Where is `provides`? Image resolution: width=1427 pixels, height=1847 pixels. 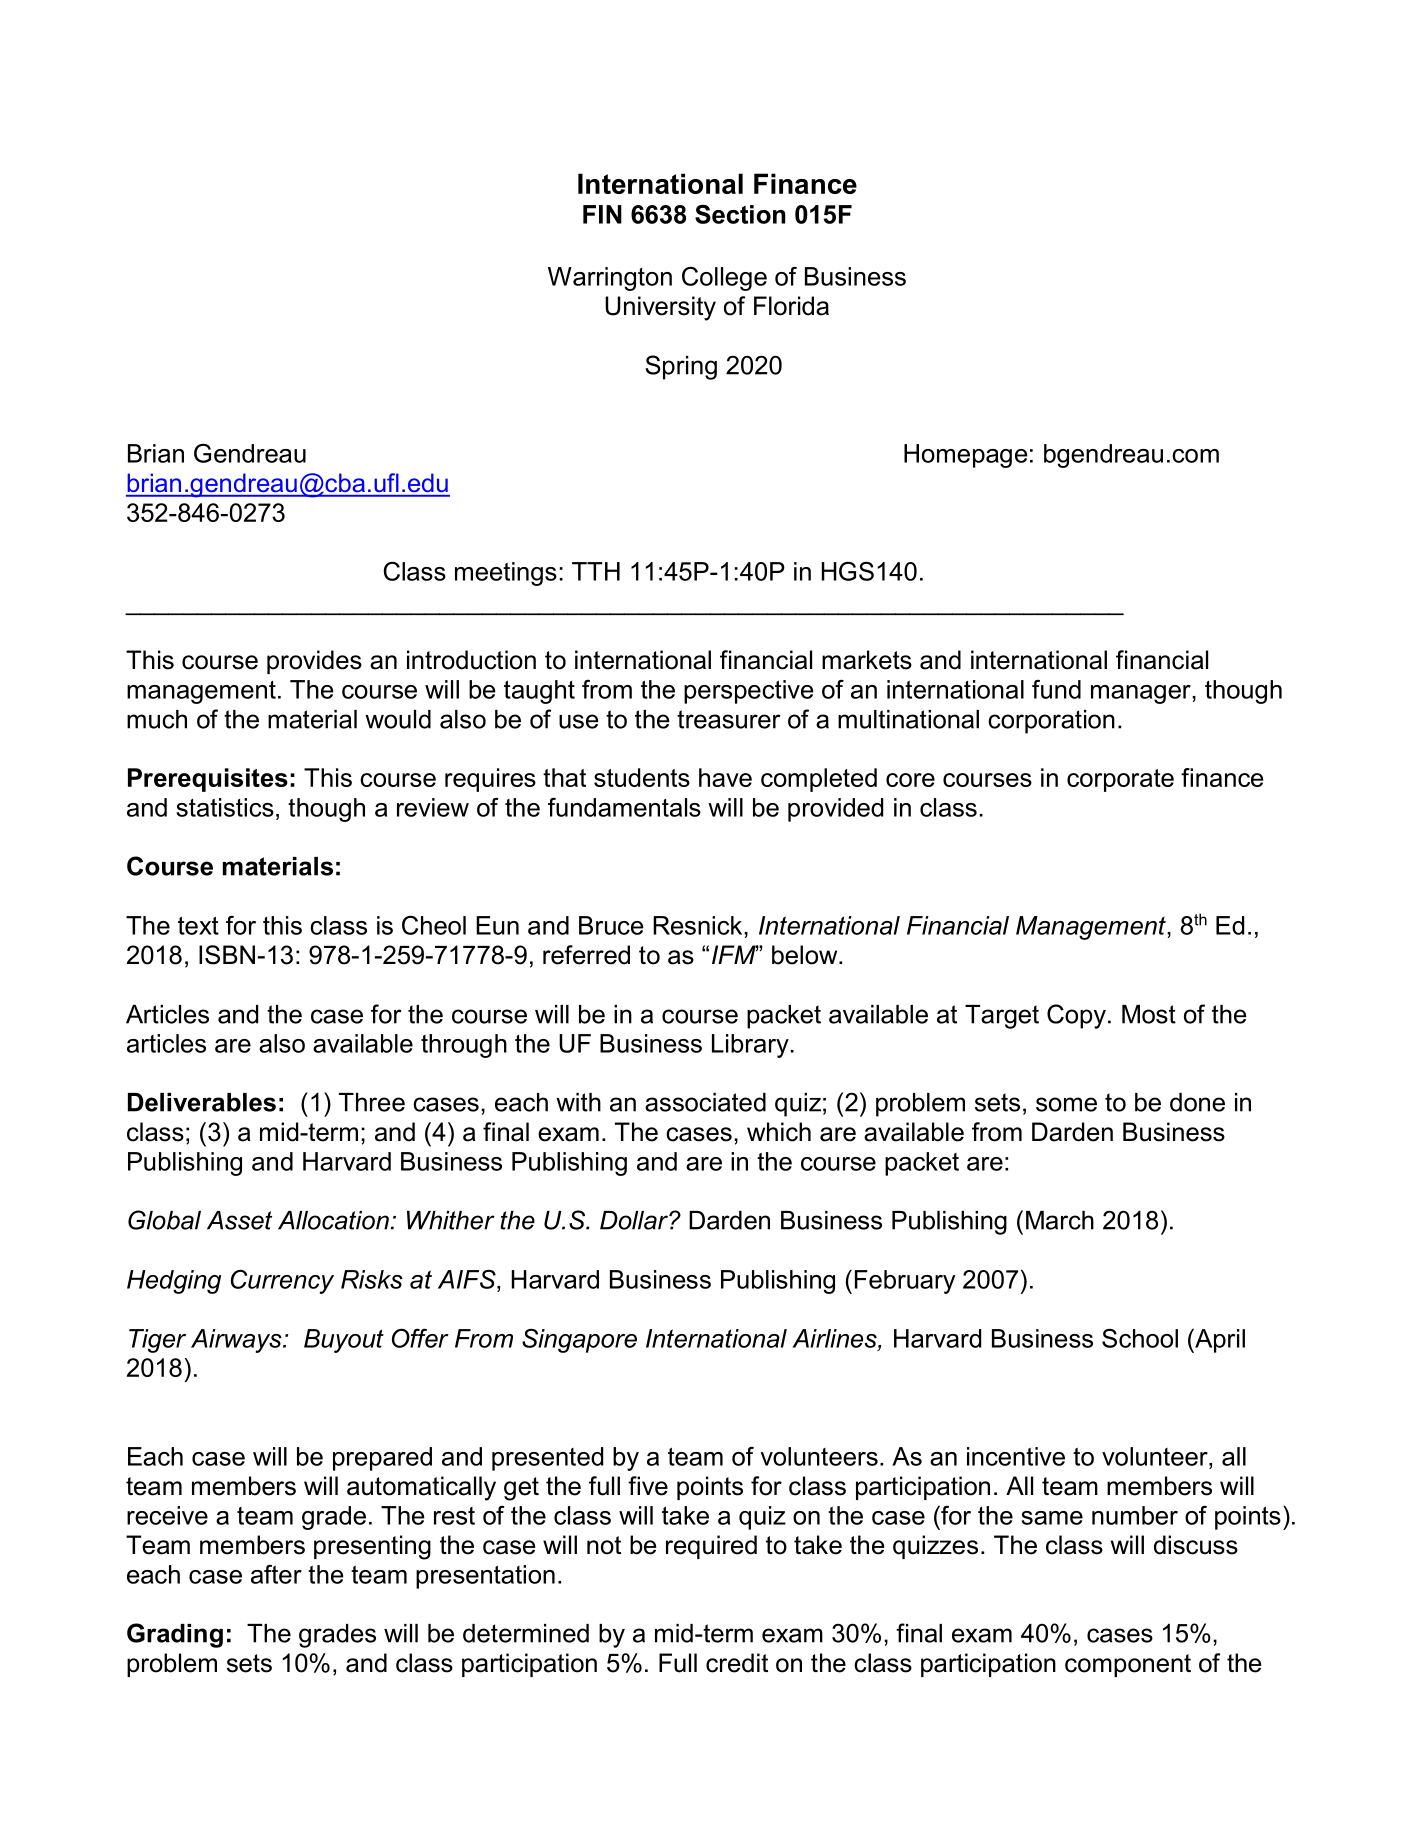 provides is located at coordinates (314, 662).
